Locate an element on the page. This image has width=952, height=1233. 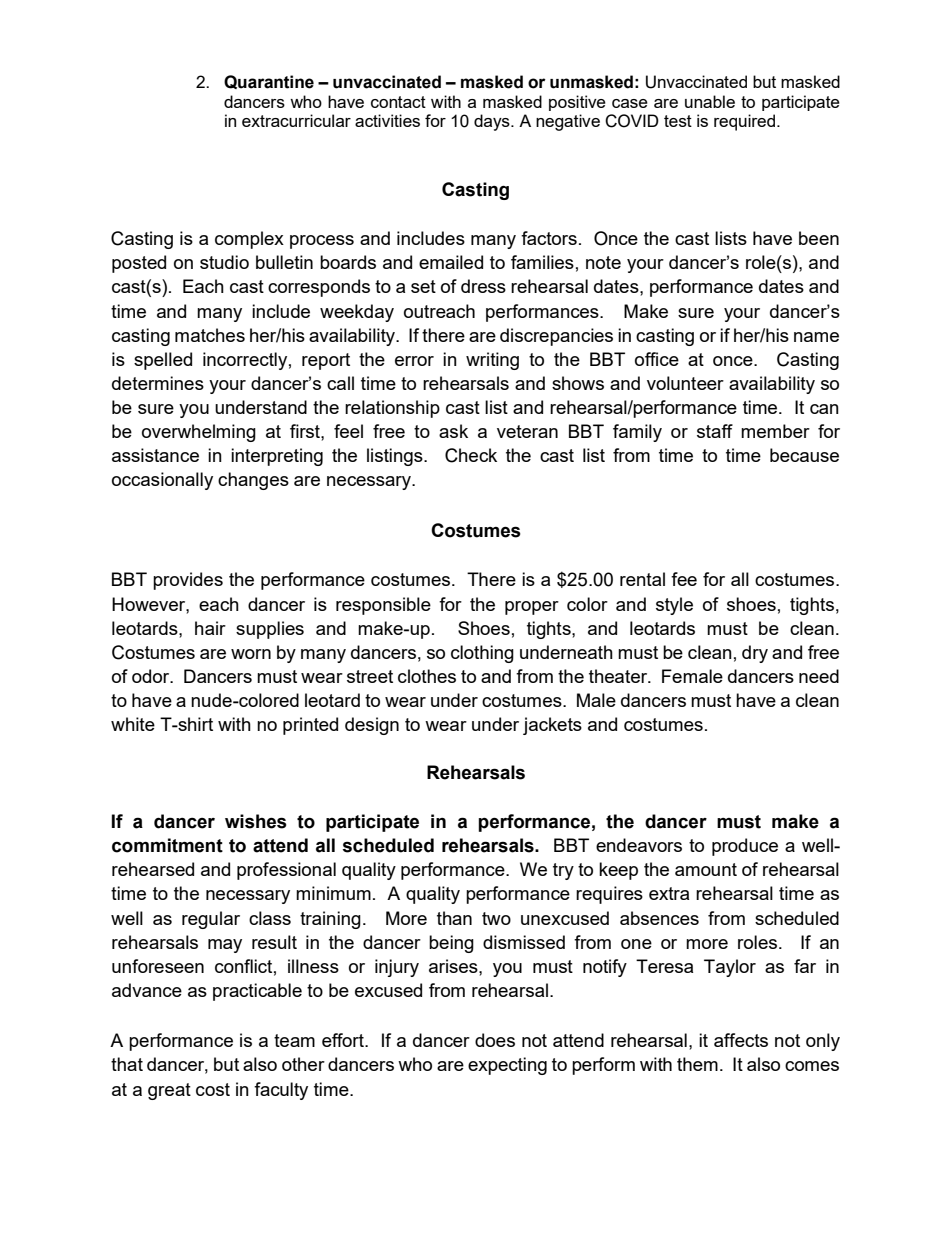
Check is located at coordinates (471, 455).
